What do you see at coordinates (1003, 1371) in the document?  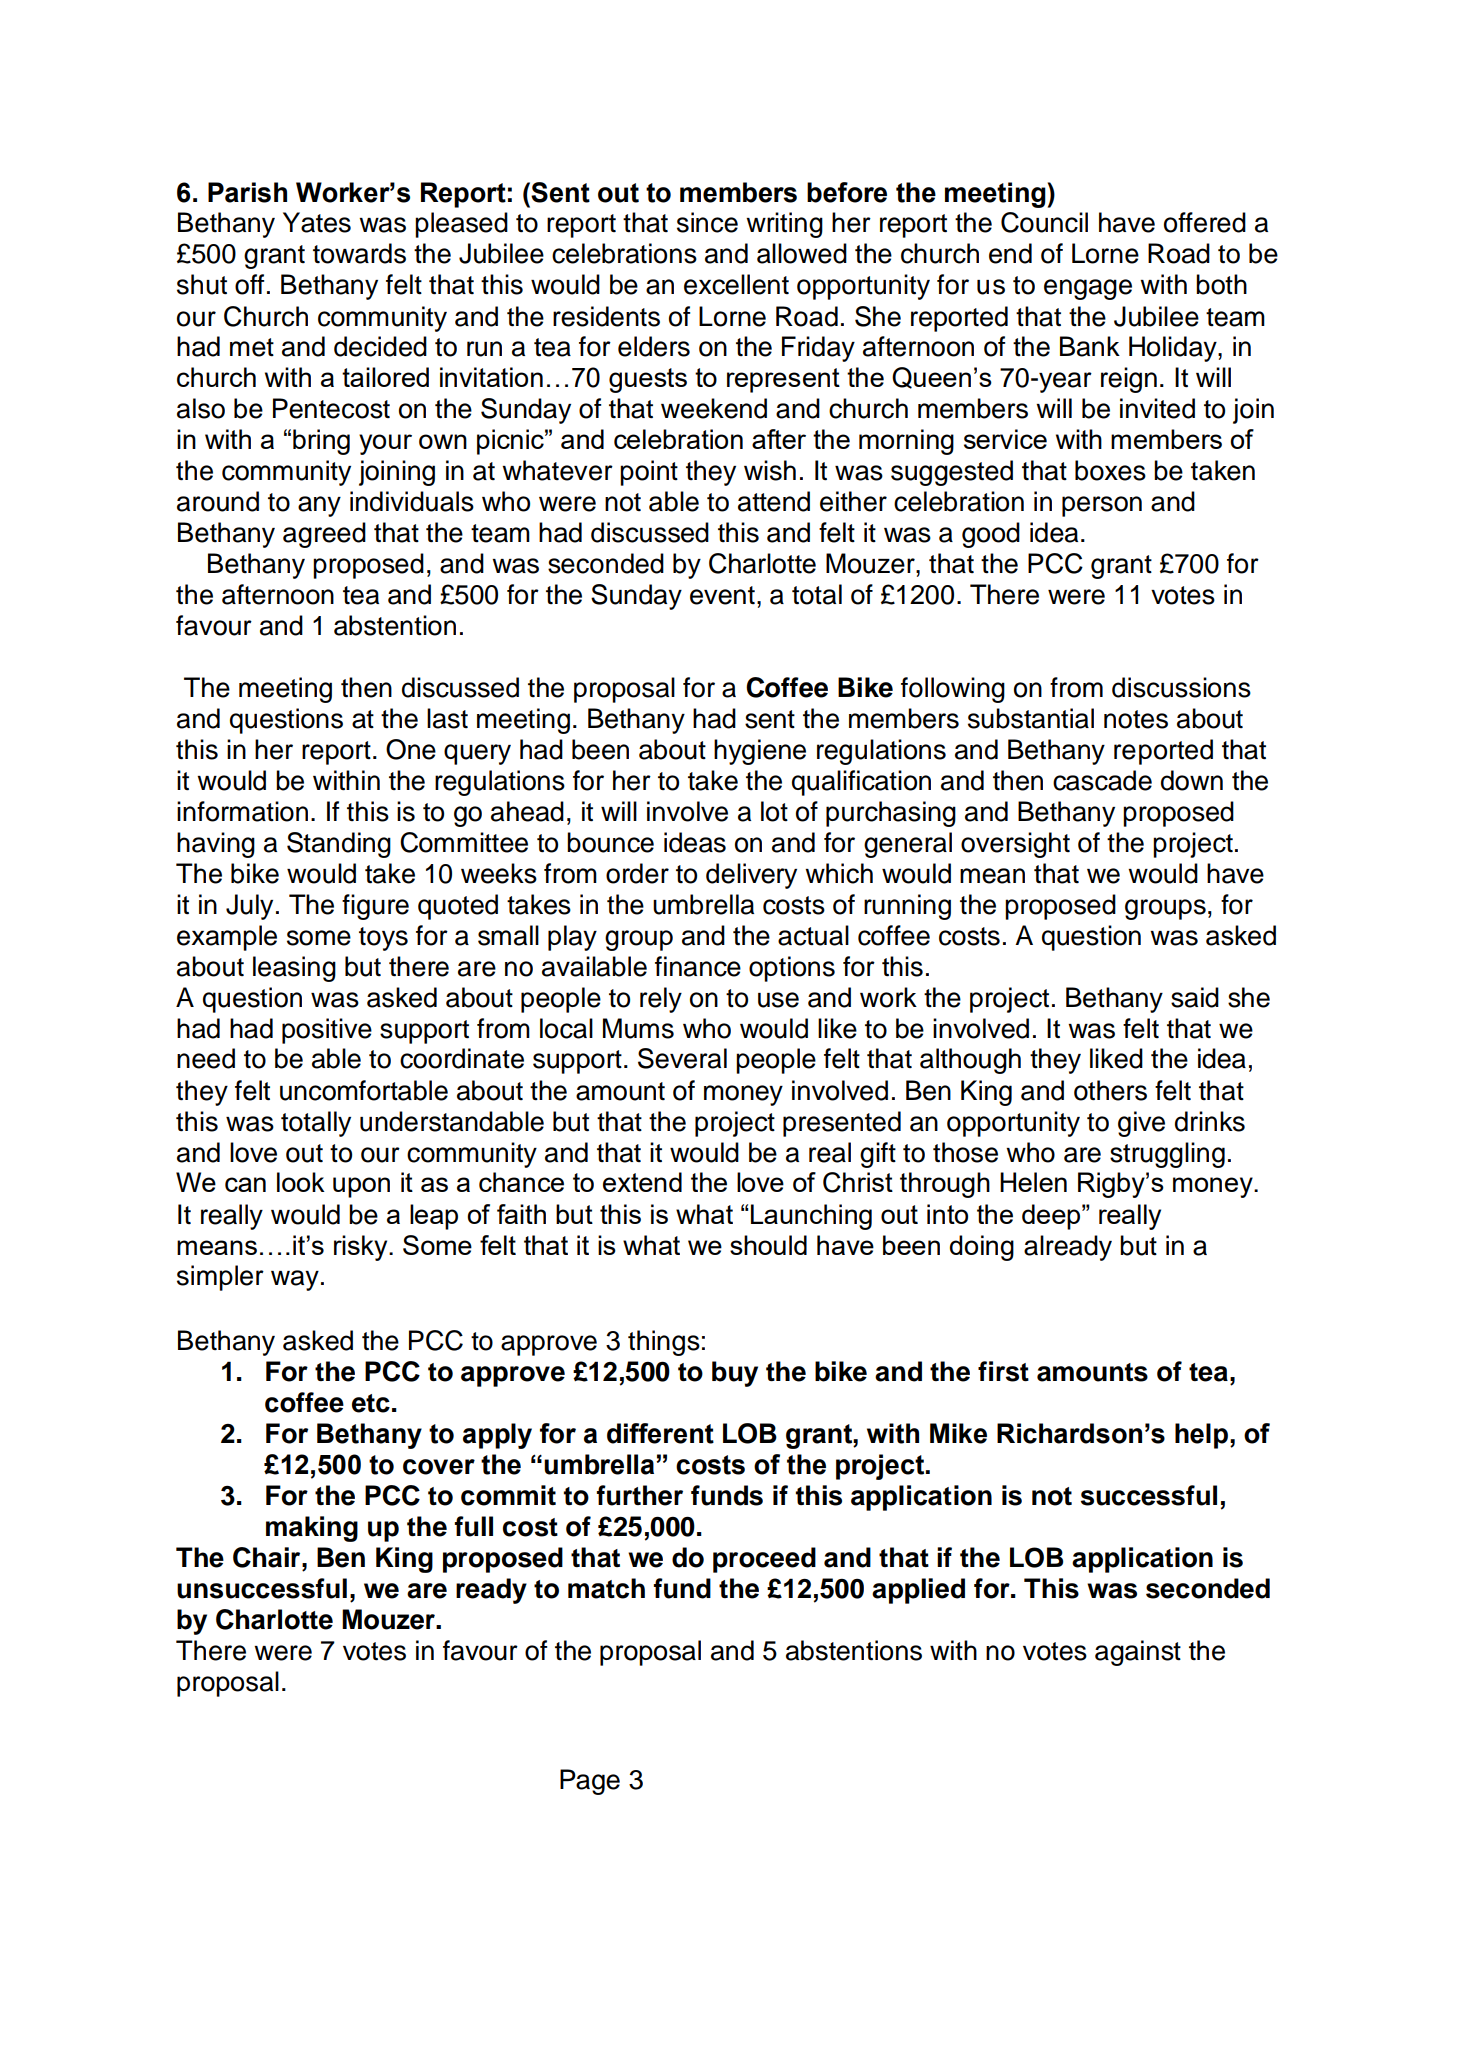 I see `first` at bounding box center [1003, 1371].
